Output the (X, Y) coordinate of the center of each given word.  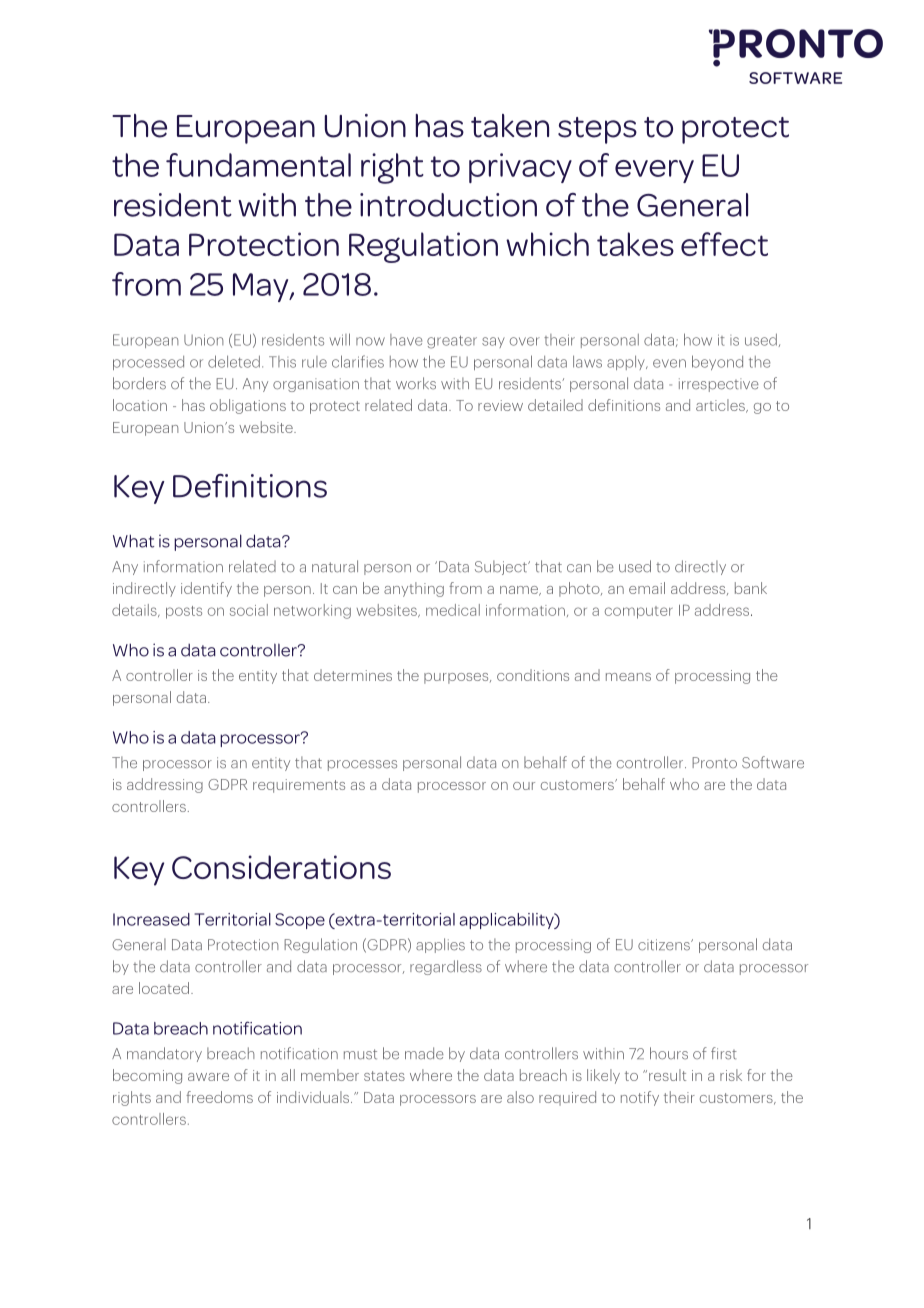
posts (184, 612)
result (667, 1075)
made (424, 1053)
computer (639, 612)
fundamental (258, 165)
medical (453, 610)
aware (208, 1077)
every (654, 171)
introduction (448, 205)
